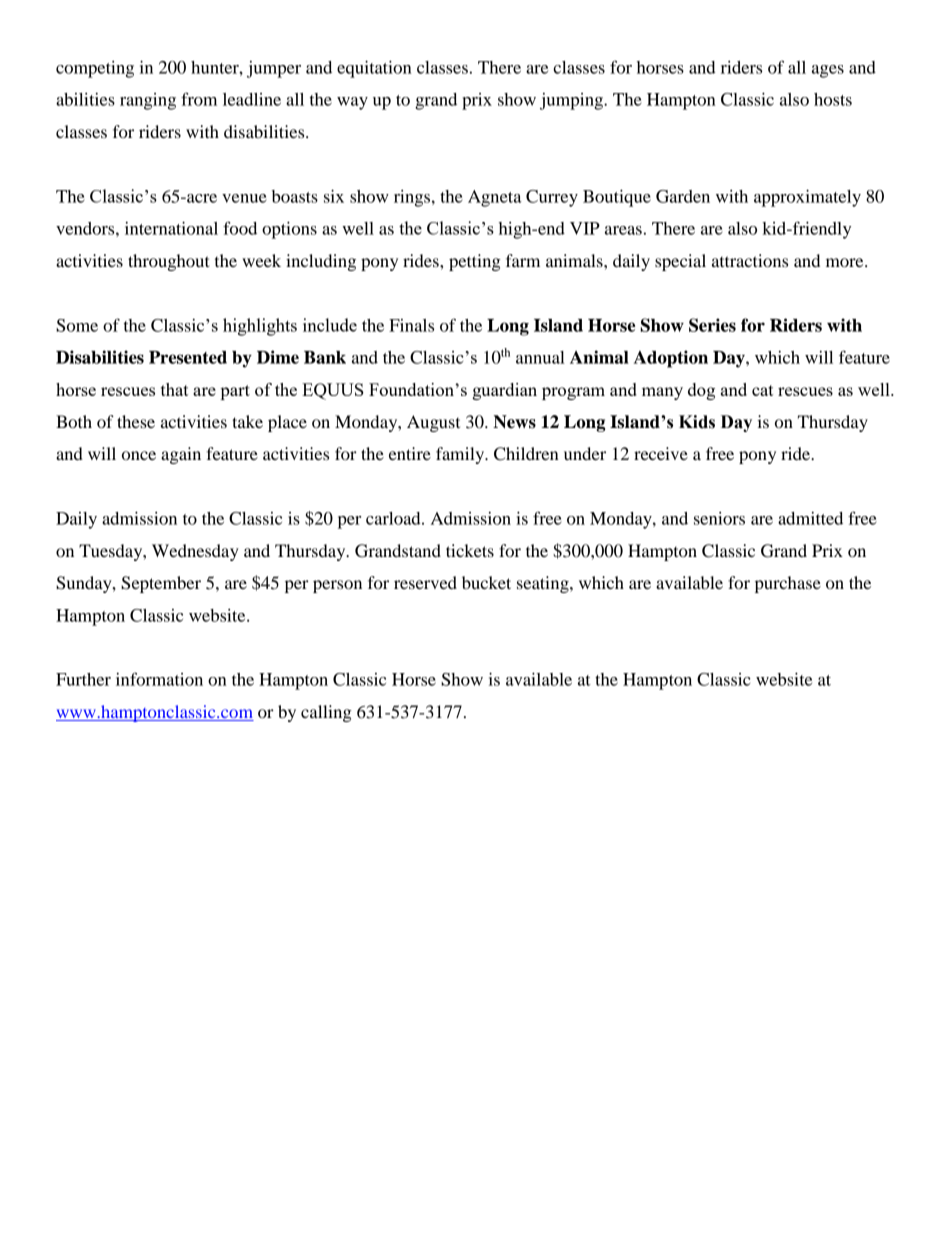 The height and width of the image is (1233, 952). I want to click on purchase, so click(788, 584).
